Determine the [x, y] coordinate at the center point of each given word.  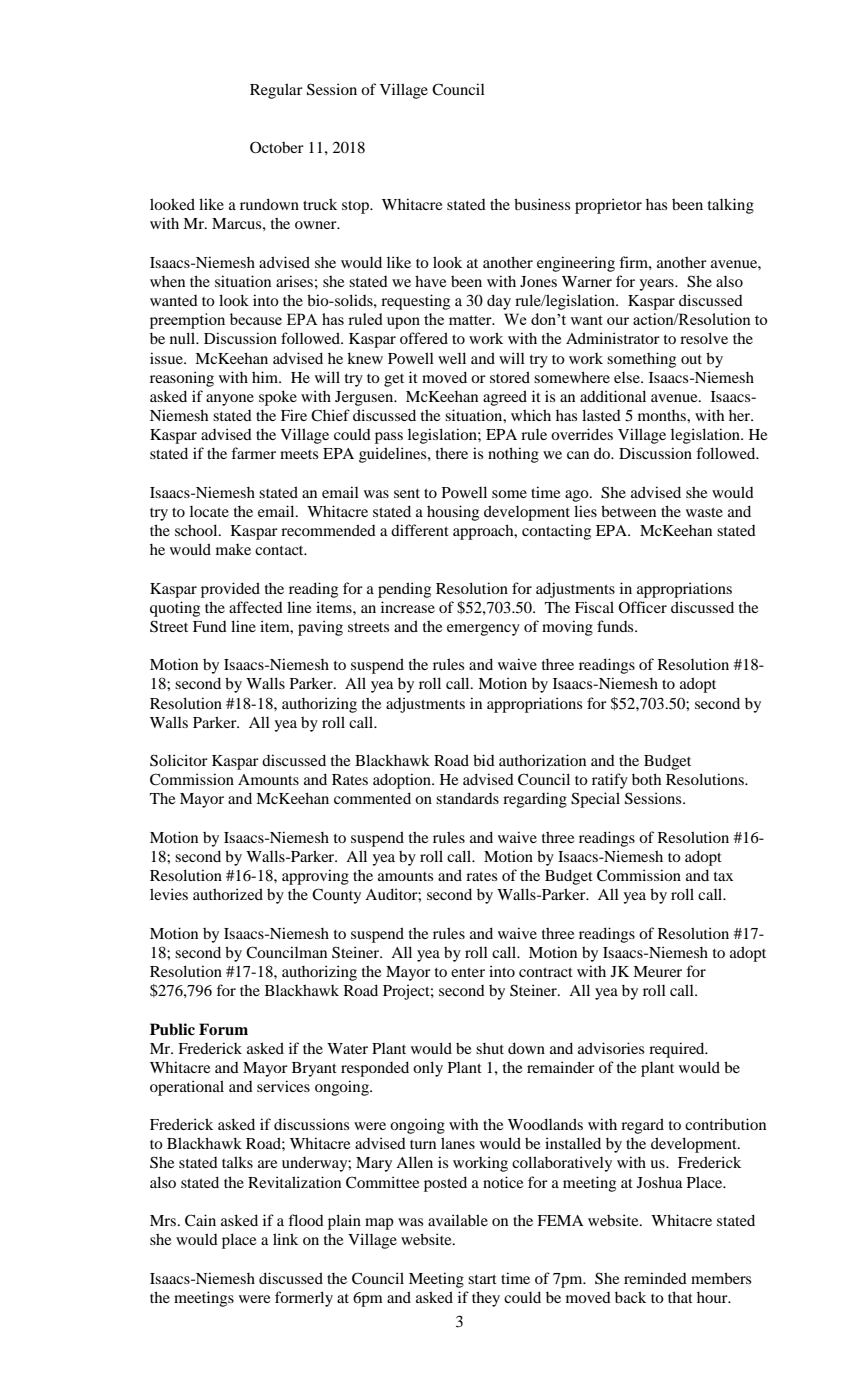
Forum [223, 1029]
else [628, 377]
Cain [200, 1220]
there [452, 453]
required [678, 1050]
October [277, 147]
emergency [483, 630]
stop [356, 207]
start [482, 1279]
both [646, 779]
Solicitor [179, 760]
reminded [655, 1278]
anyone [230, 400]
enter [468, 972]
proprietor [608, 206]
